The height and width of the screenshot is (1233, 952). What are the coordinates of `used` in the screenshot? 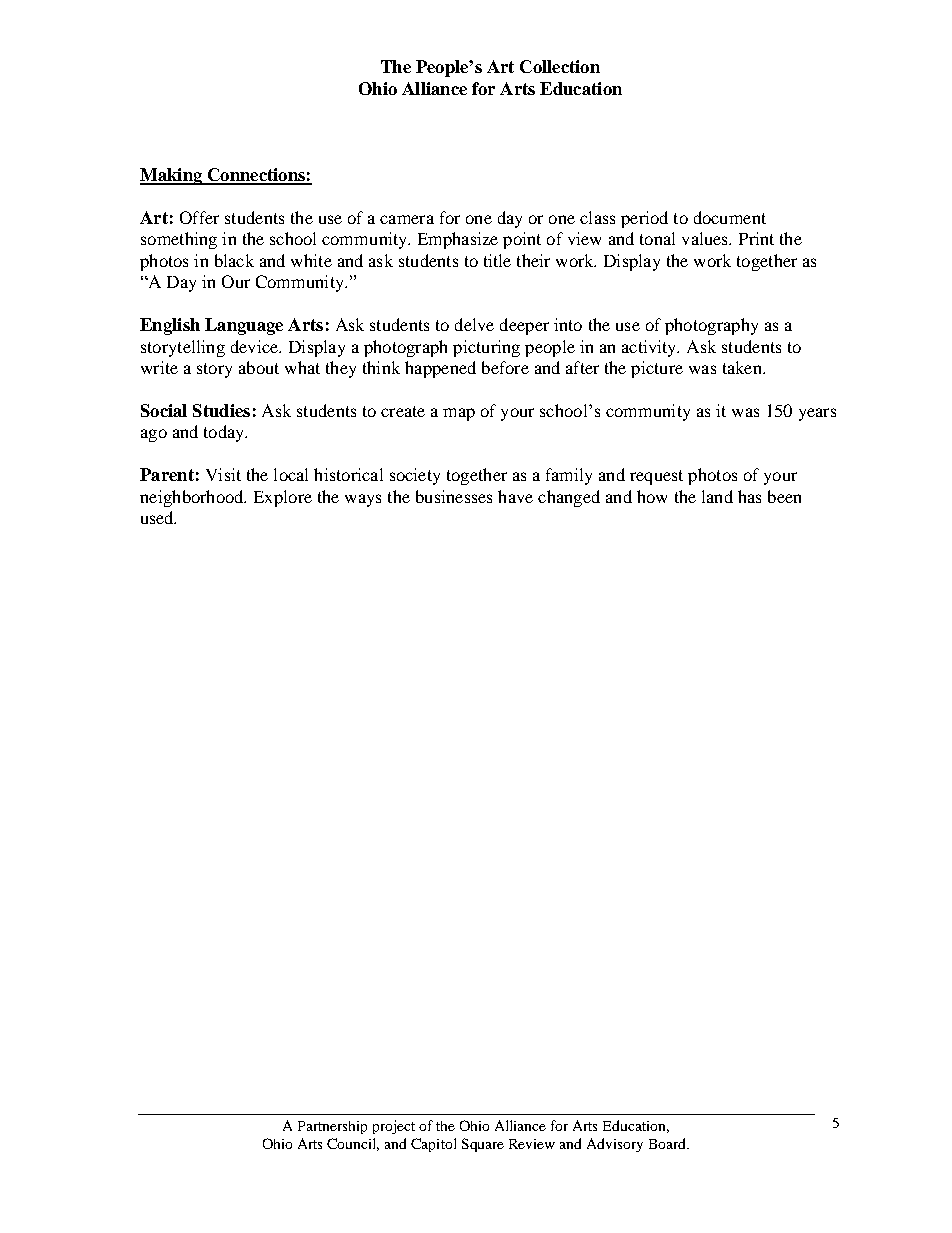 It's located at (158, 517).
